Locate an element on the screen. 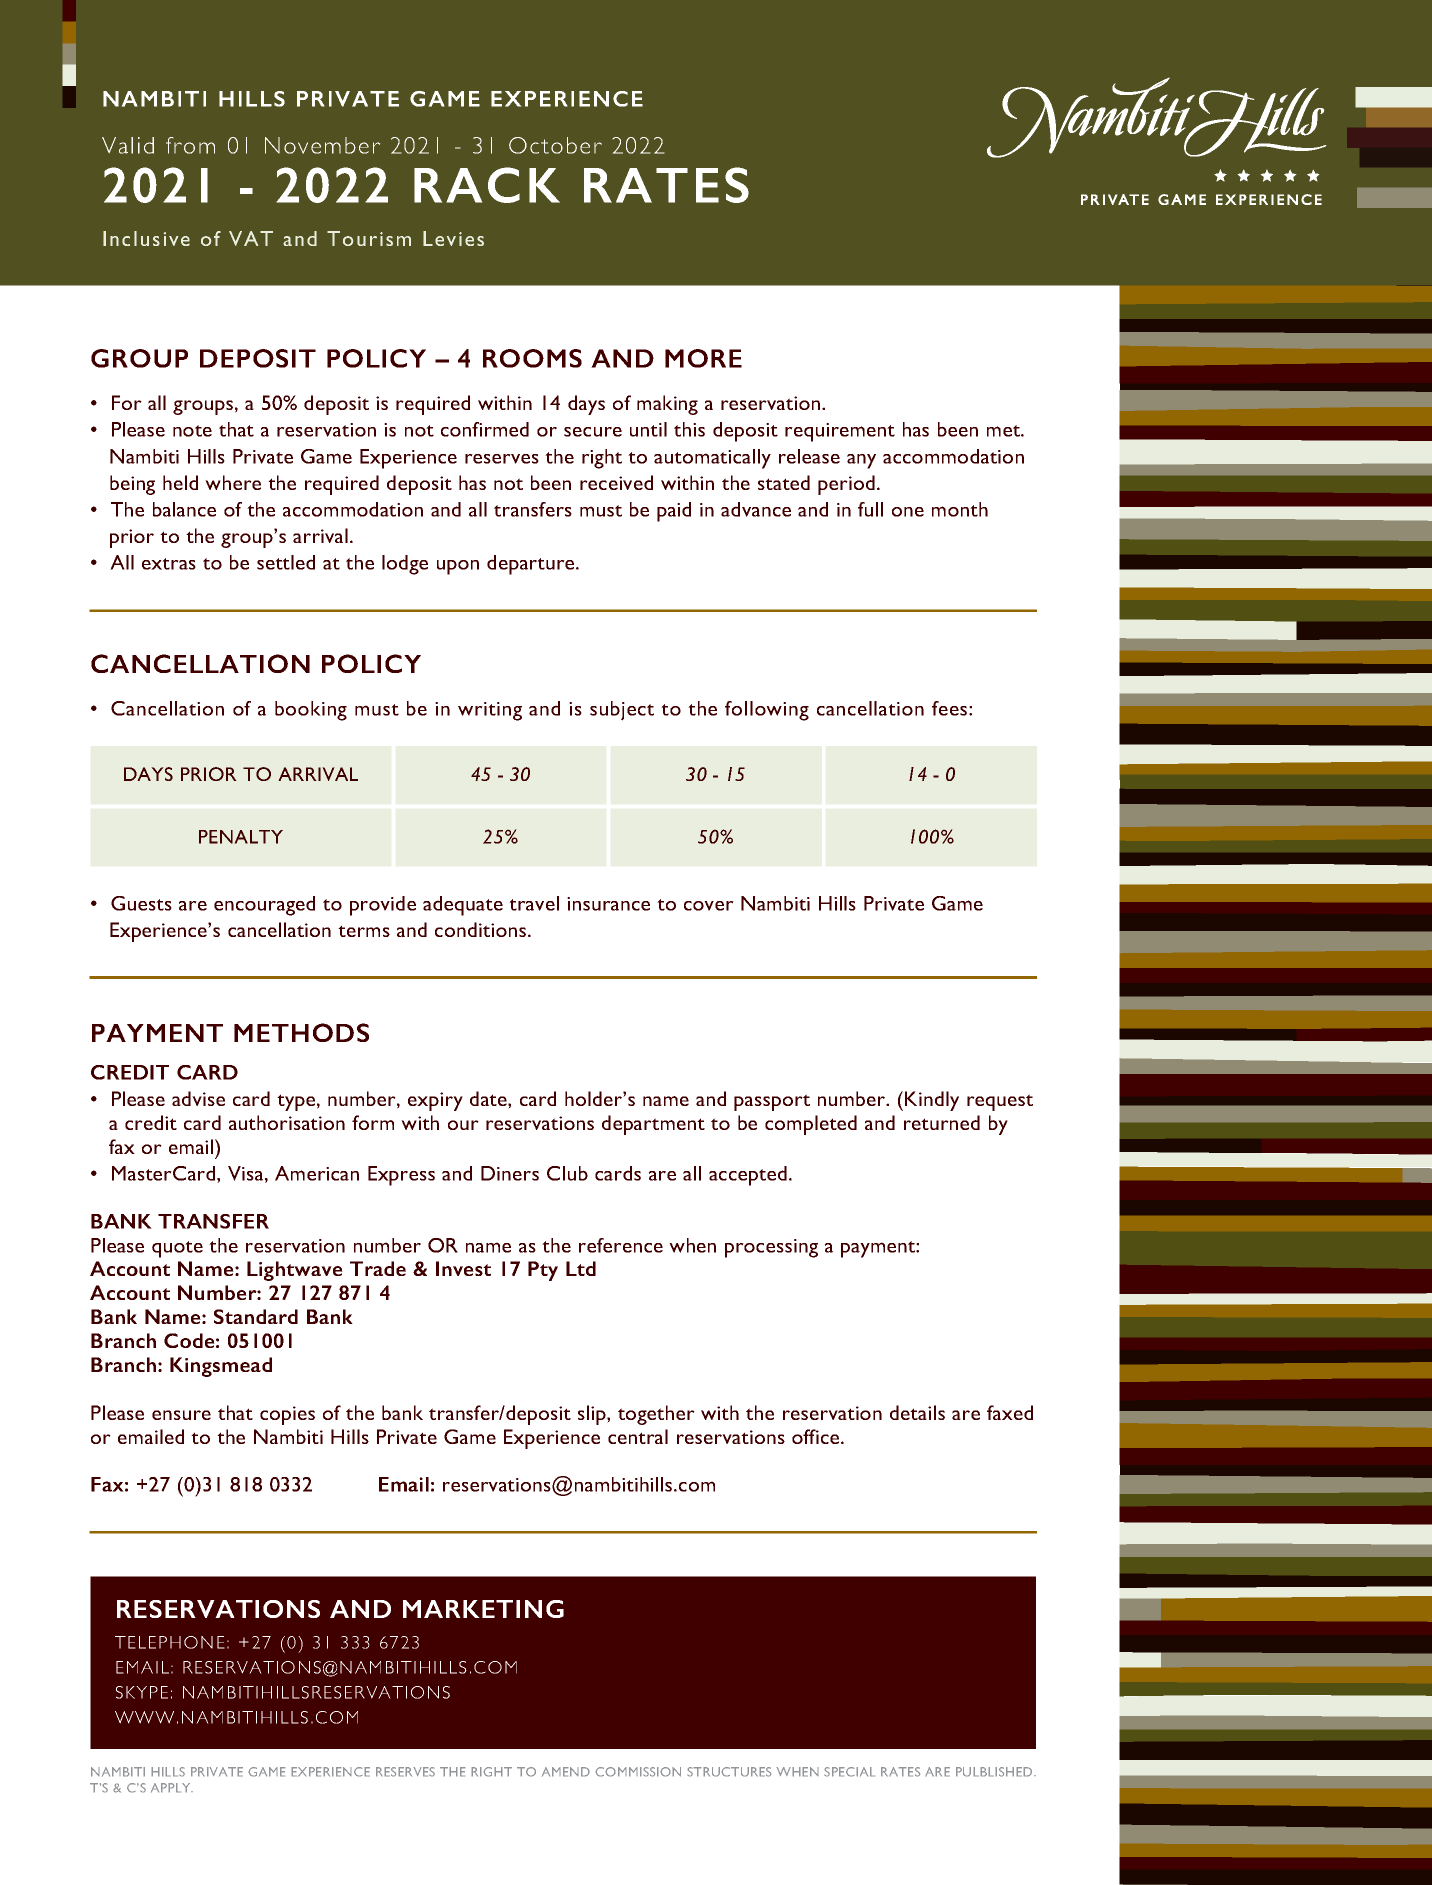 Image resolution: width=1432 pixels, height=1885 pixels. Kindly is located at coordinates (932, 1101).
